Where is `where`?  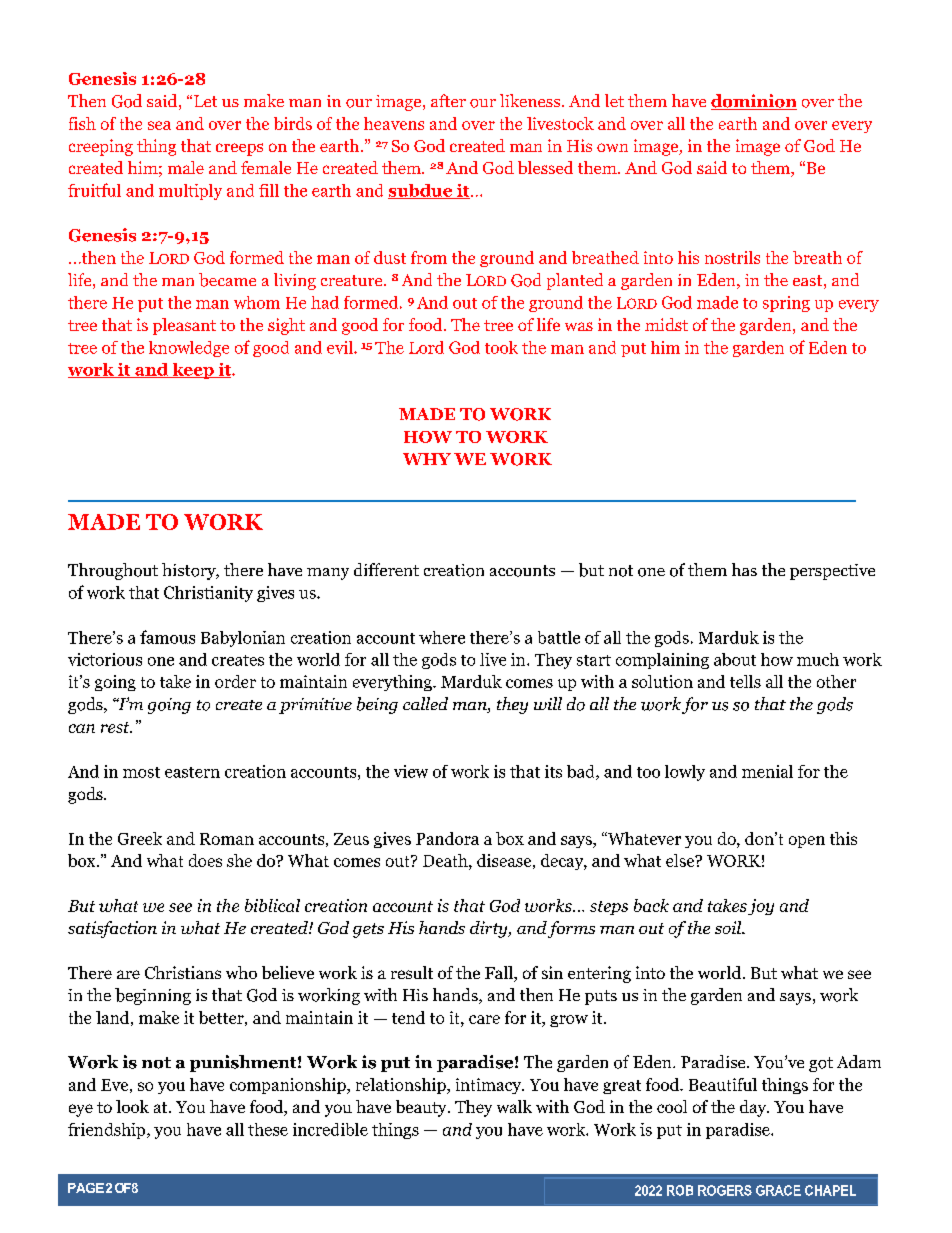
where is located at coordinates (442, 637).
